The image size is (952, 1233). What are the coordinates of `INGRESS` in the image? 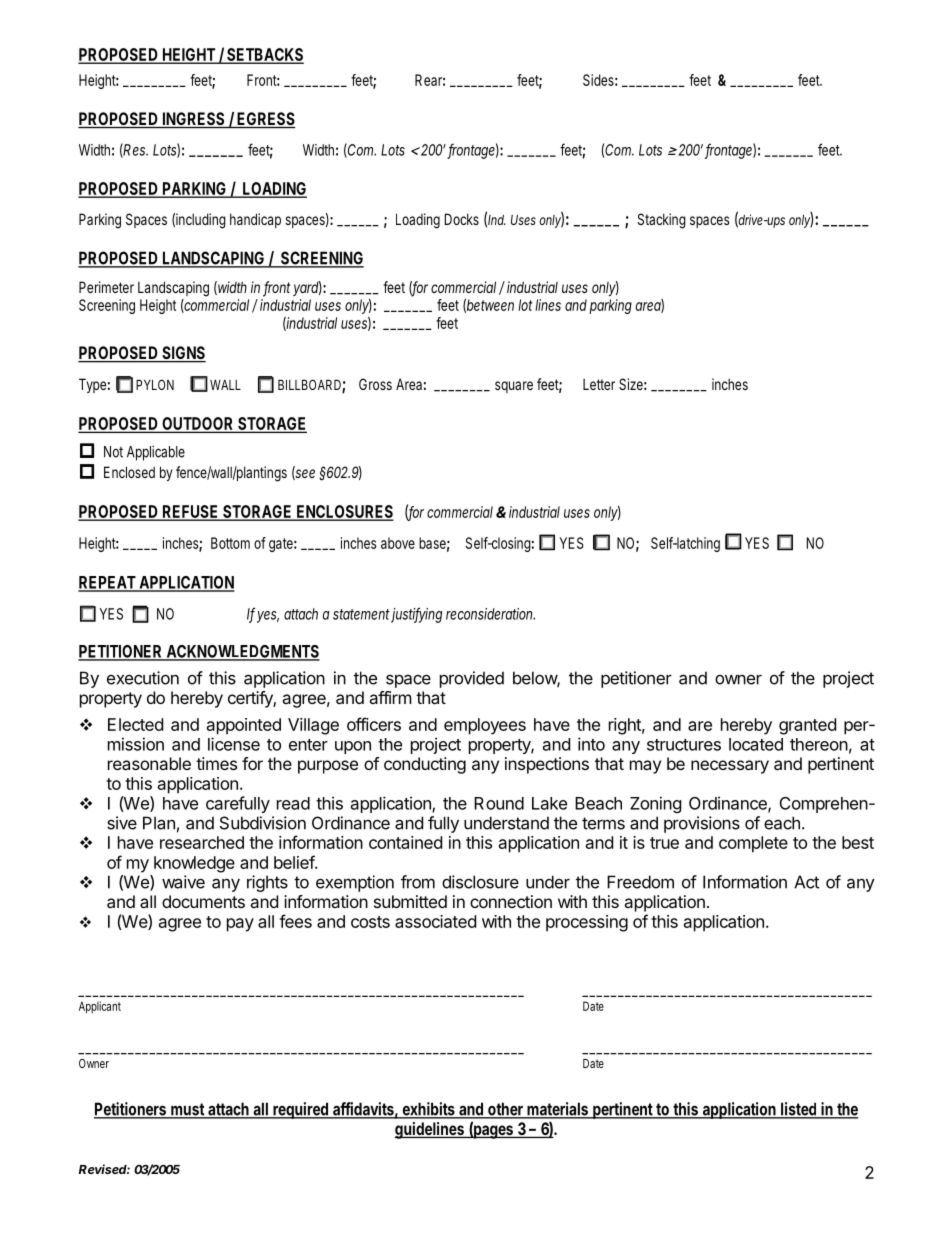 It's located at (194, 120).
